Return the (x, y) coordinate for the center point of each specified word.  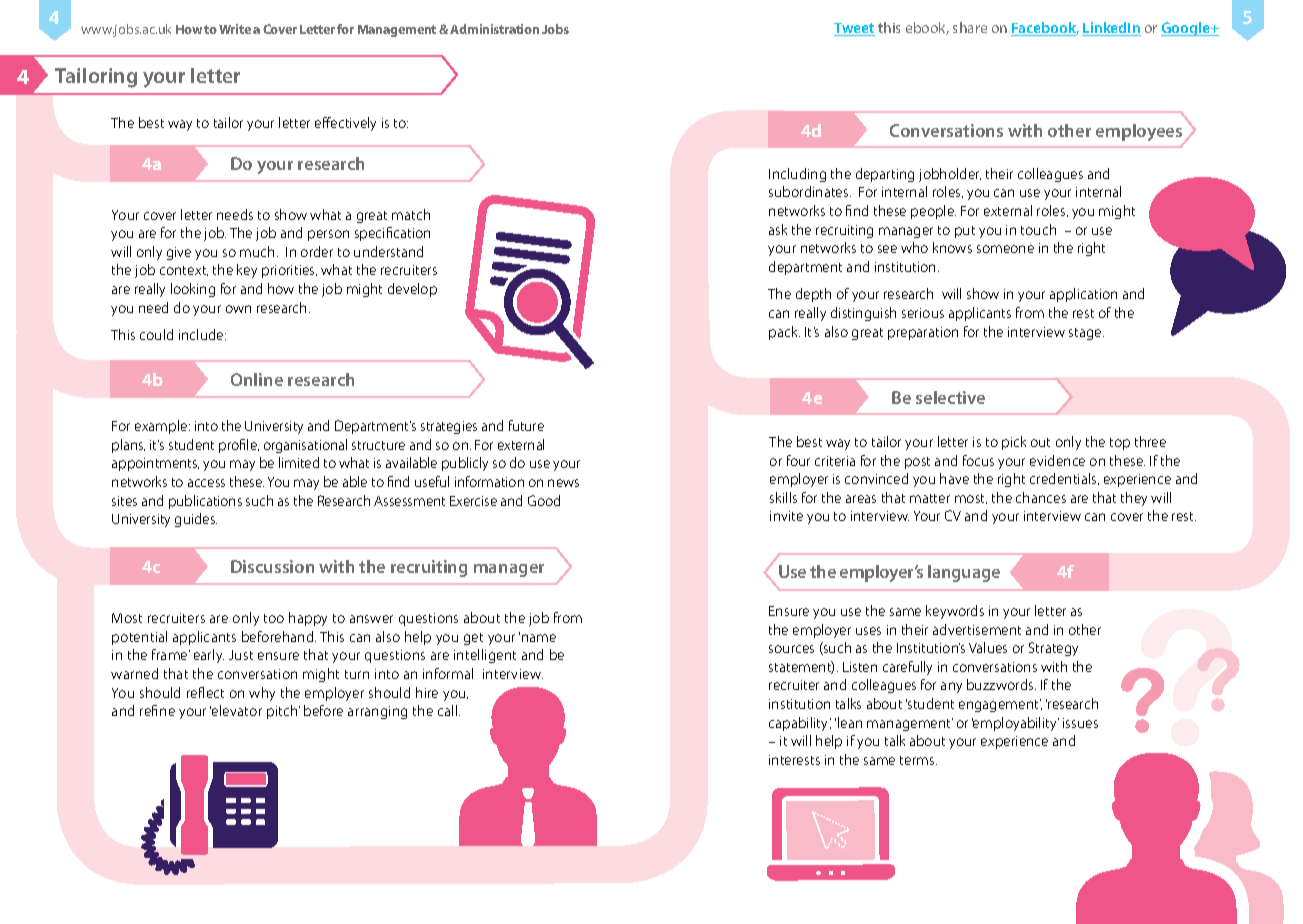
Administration (494, 29)
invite (786, 516)
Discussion (272, 566)
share (970, 27)
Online (257, 379)
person (328, 235)
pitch (283, 712)
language (964, 573)
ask (778, 229)
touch (1038, 229)
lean (850, 722)
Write (235, 29)
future (526, 425)
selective (950, 397)
